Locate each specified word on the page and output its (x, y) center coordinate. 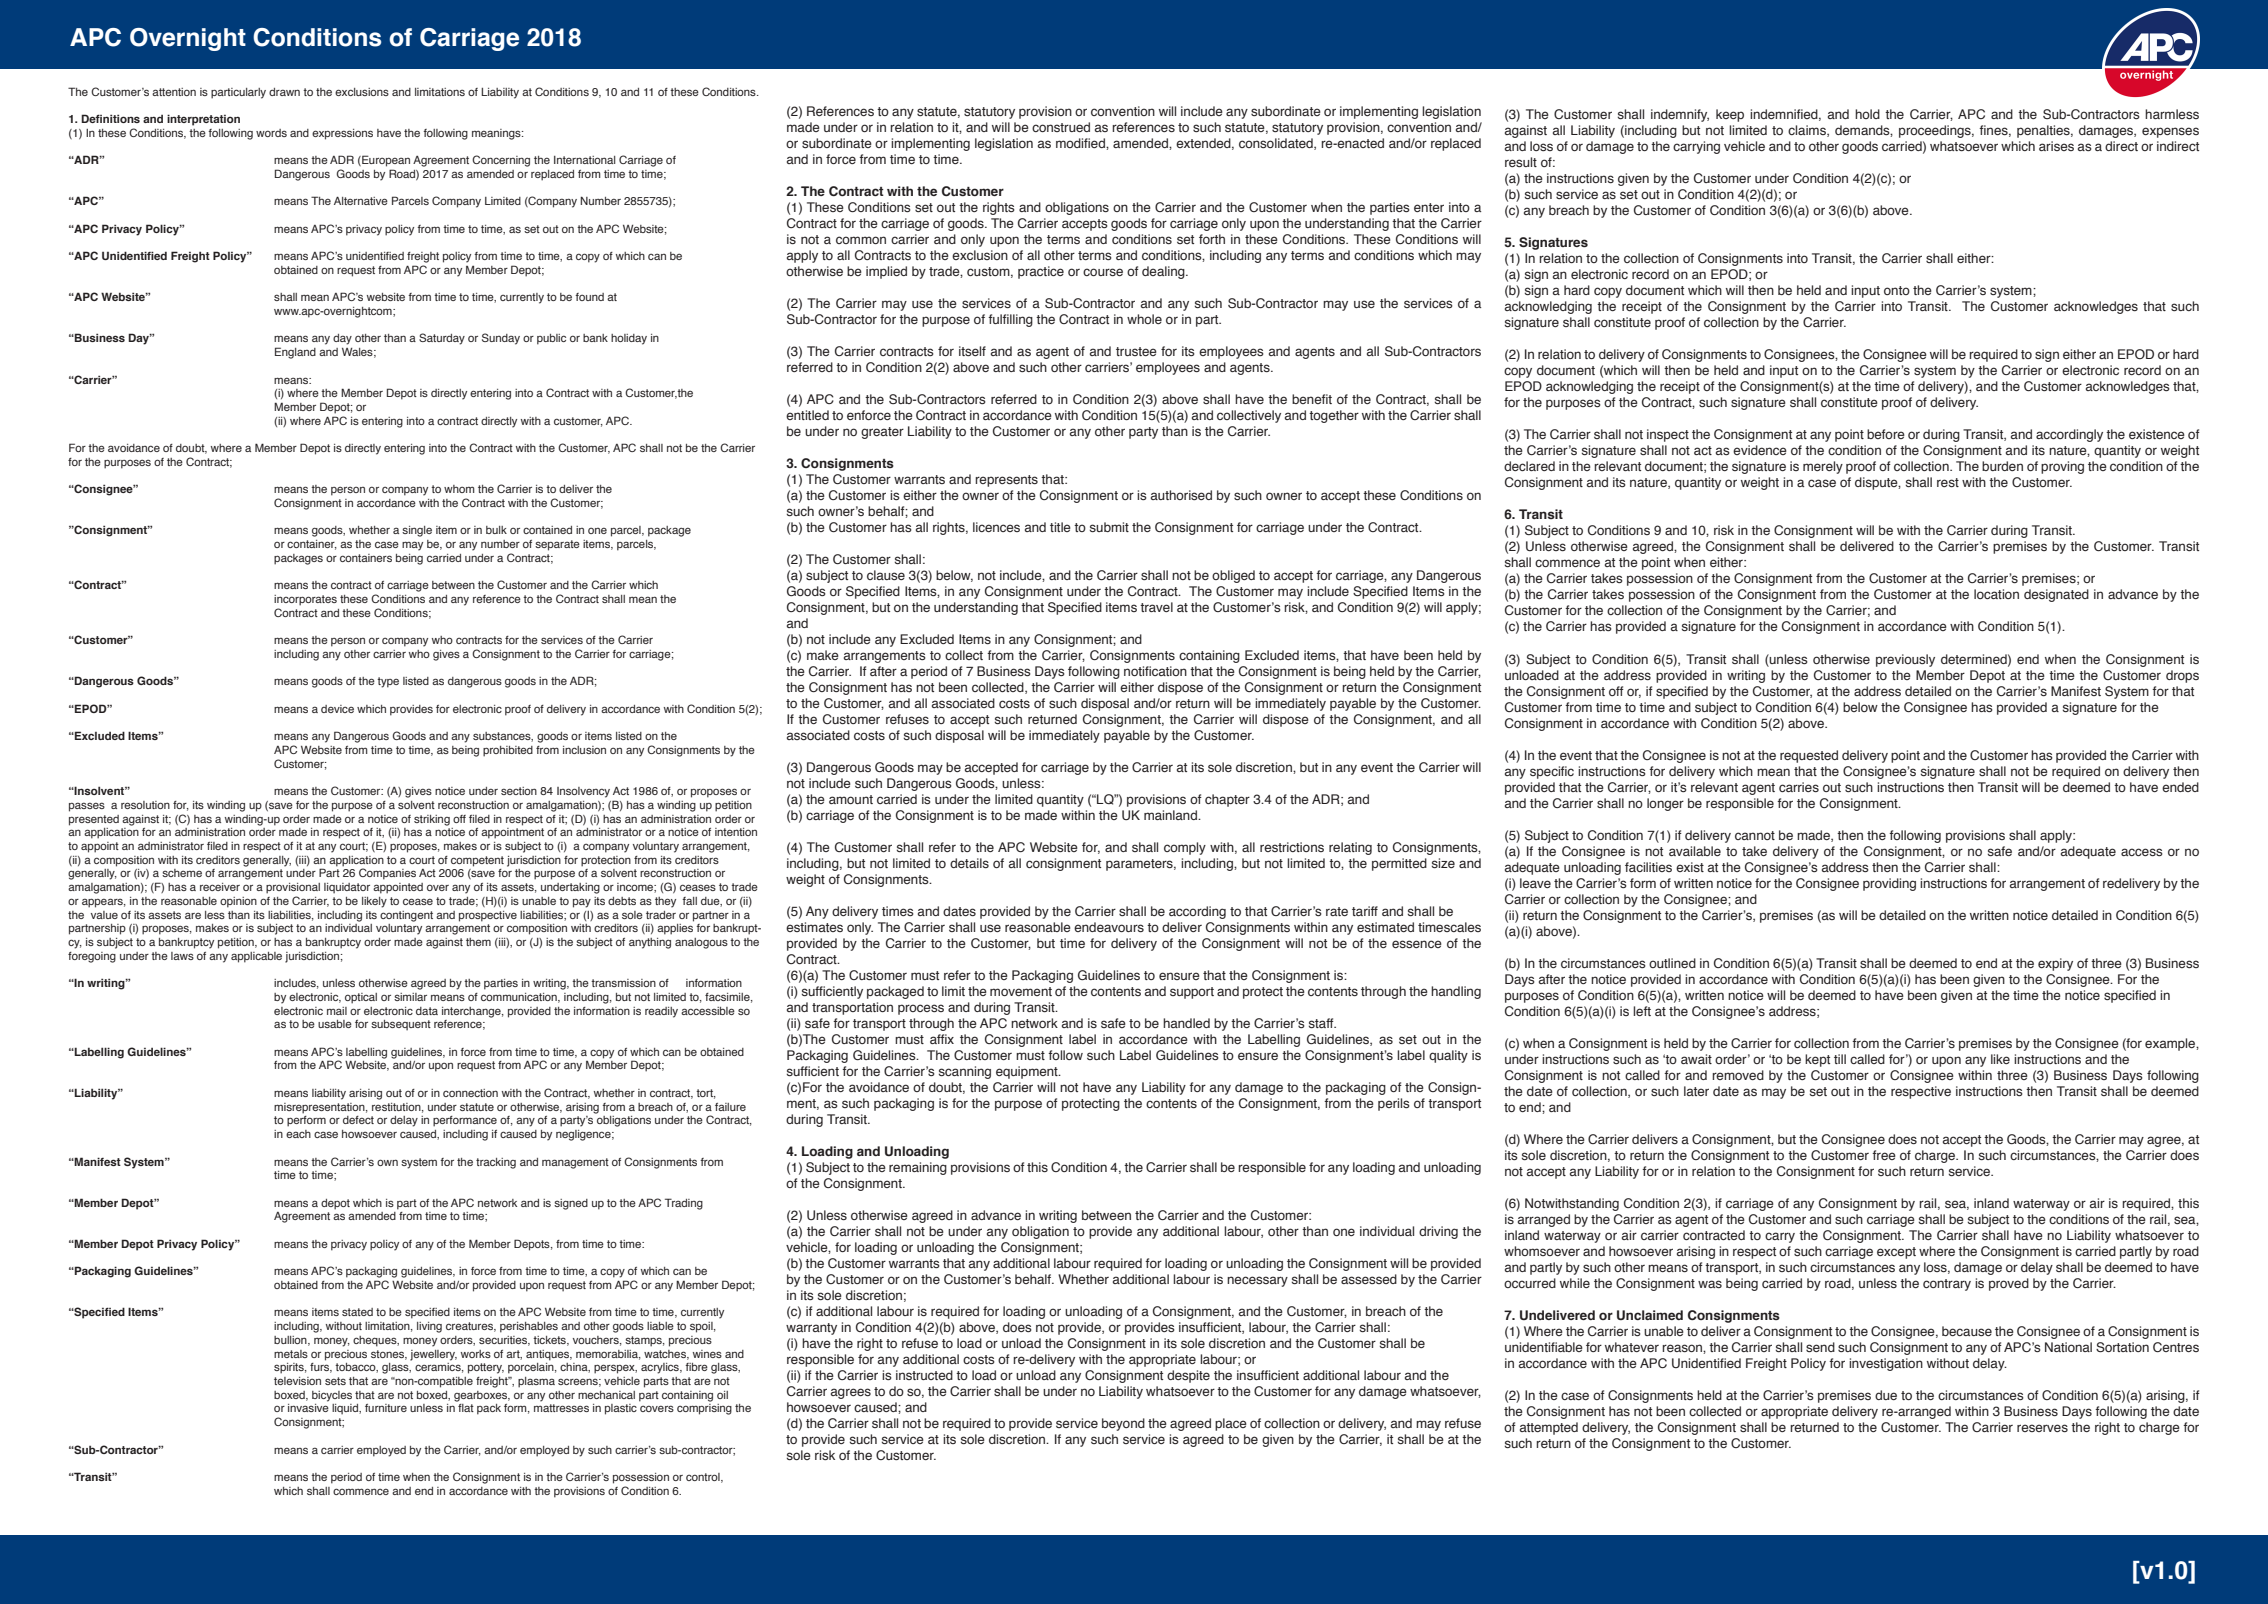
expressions (342, 134)
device (337, 709)
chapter (1227, 800)
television (297, 1381)
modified (1081, 143)
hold (1867, 114)
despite (1188, 1376)
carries (1799, 787)
